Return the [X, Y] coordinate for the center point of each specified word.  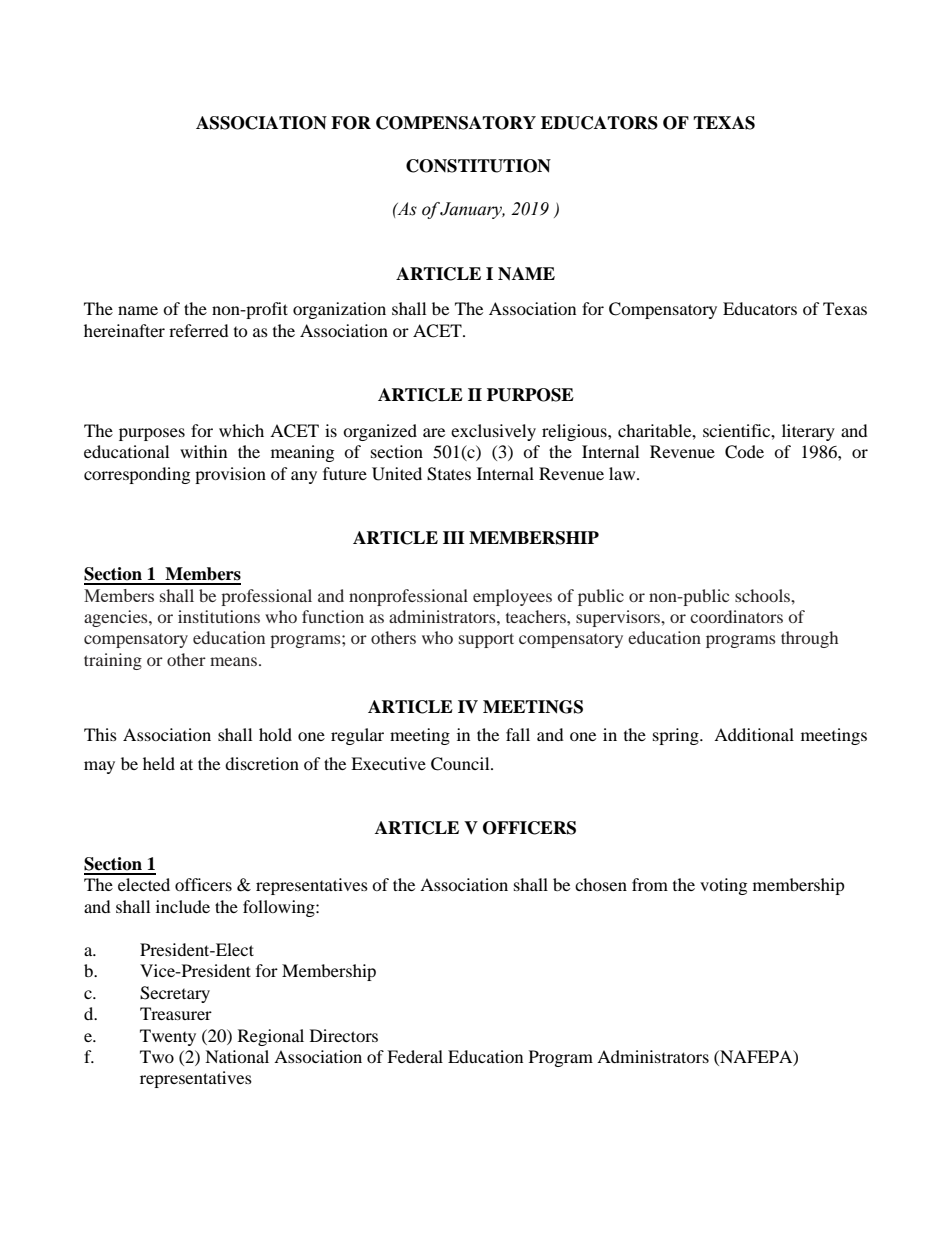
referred [199, 330]
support [486, 640]
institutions [219, 616]
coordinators [736, 616]
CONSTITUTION [478, 166]
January [472, 210]
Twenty [168, 1037]
